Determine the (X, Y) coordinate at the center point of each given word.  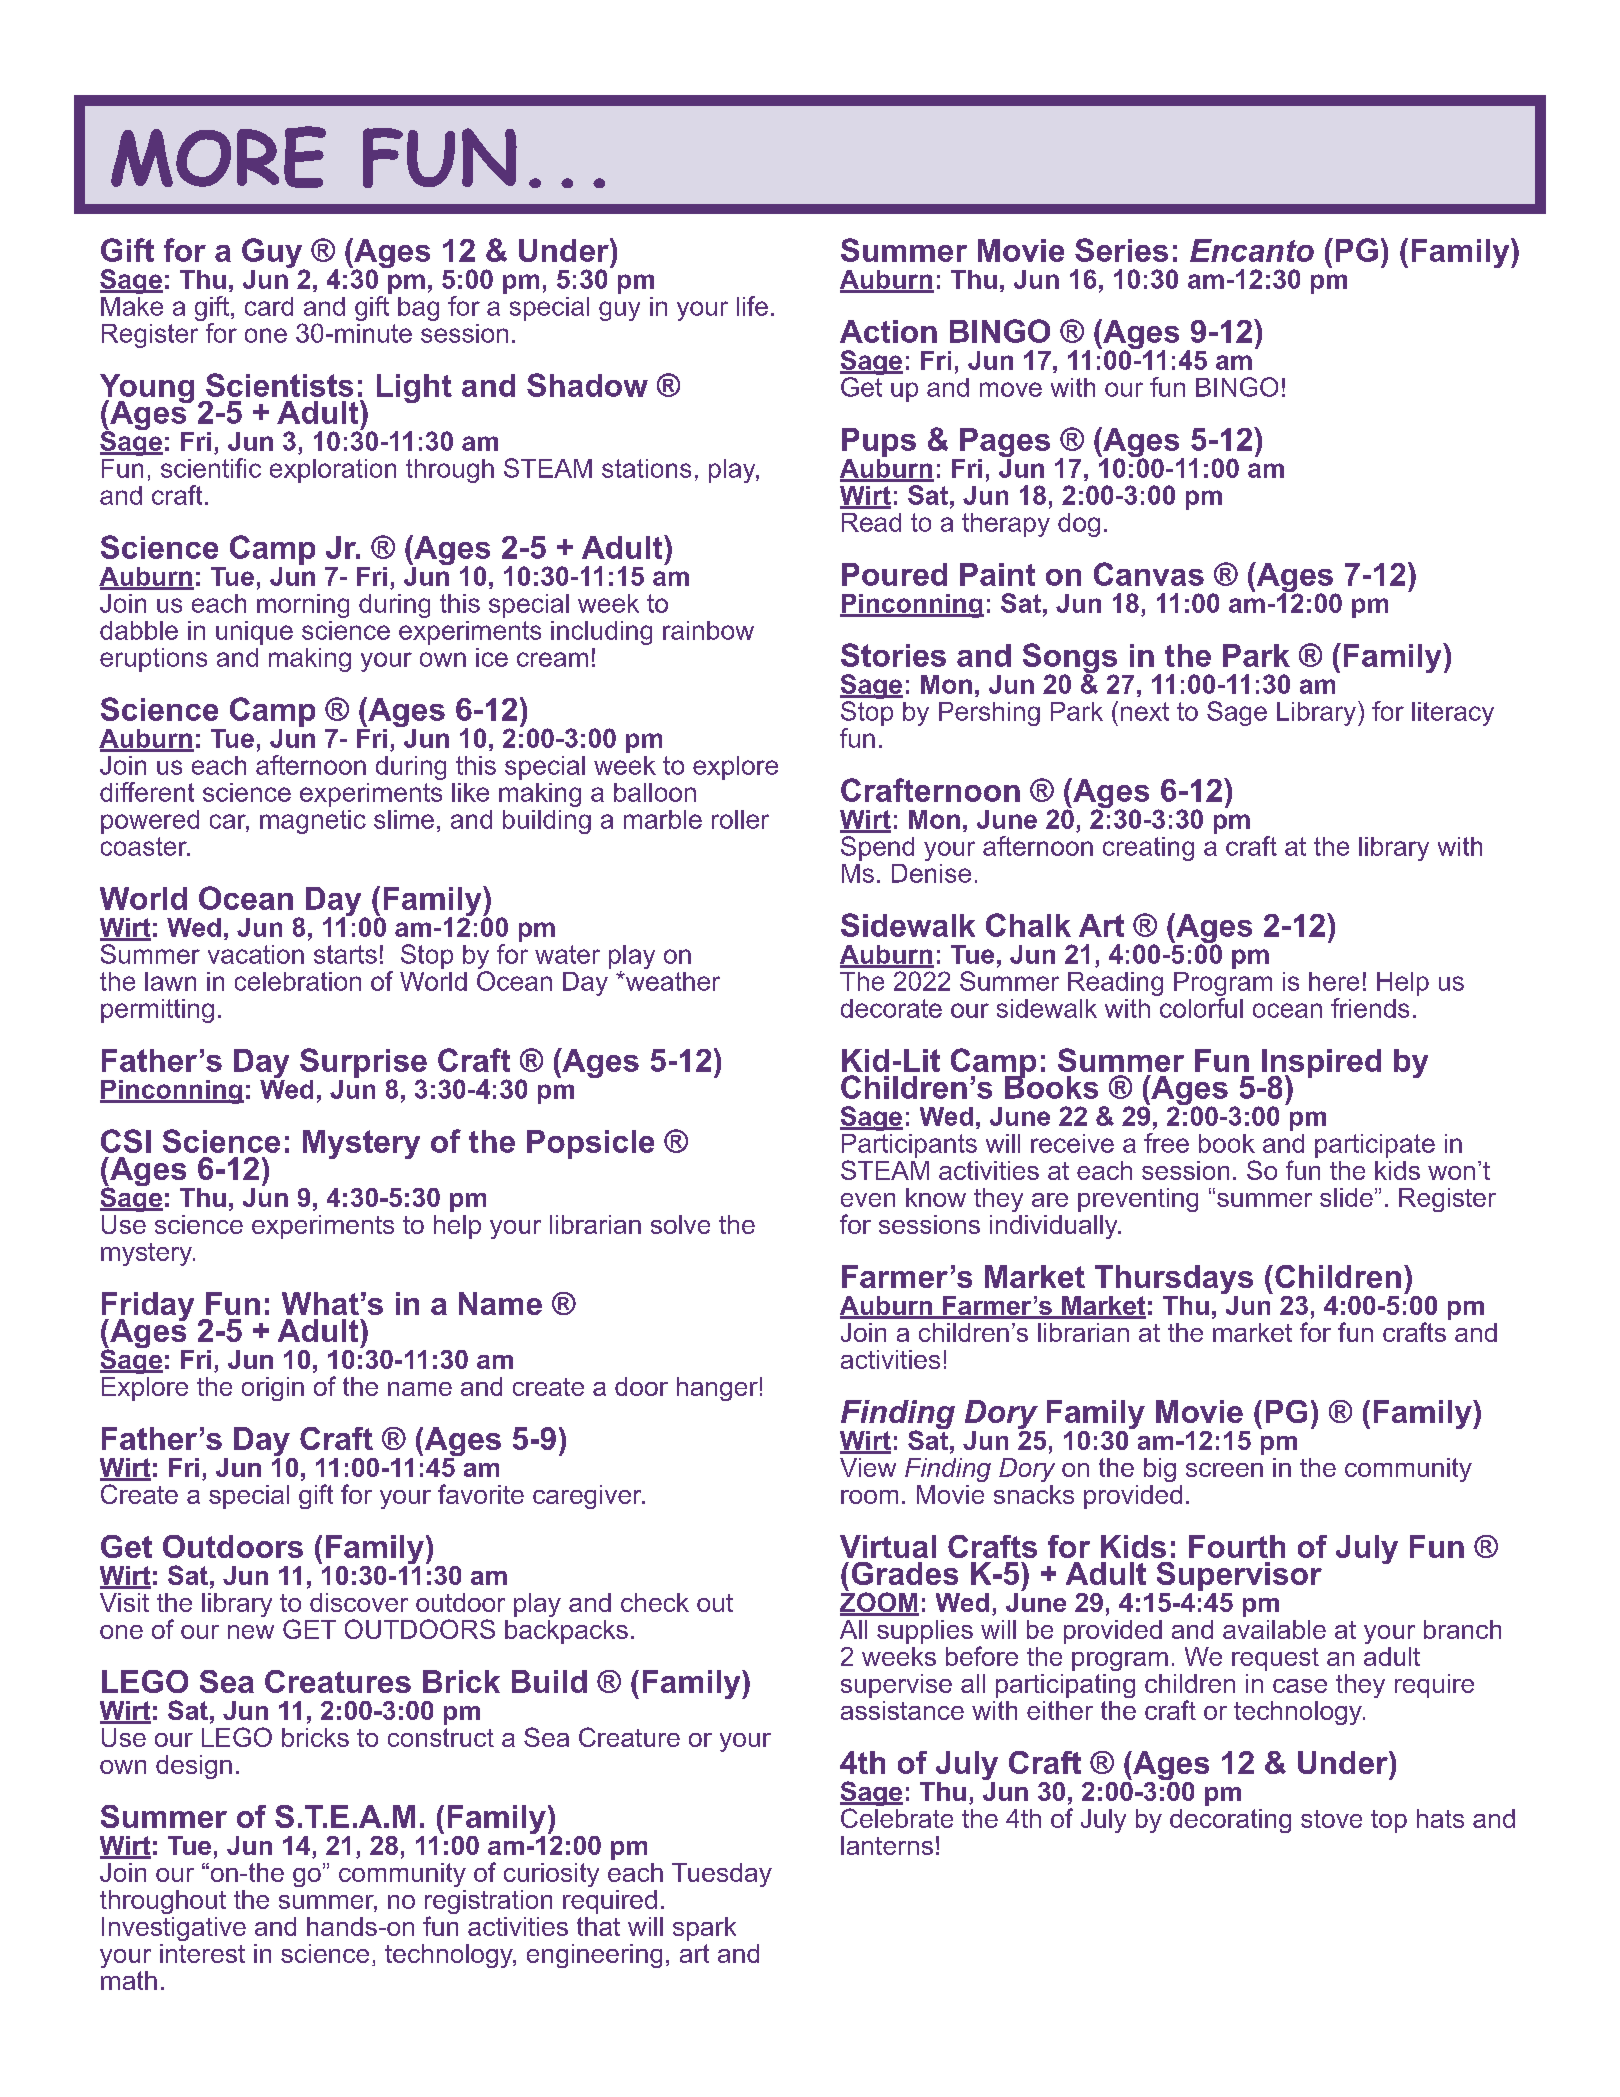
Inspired (1321, 1064)
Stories (893, 655)
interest (202, 1953)
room (869, 1497)
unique (254, 633)
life (752, 306)
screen (1224, 1470)
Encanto (1252, 250)
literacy (1453, 714)
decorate (891, 1008)
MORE (218, 157)
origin (273, 1389)
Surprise (363, 1064)
